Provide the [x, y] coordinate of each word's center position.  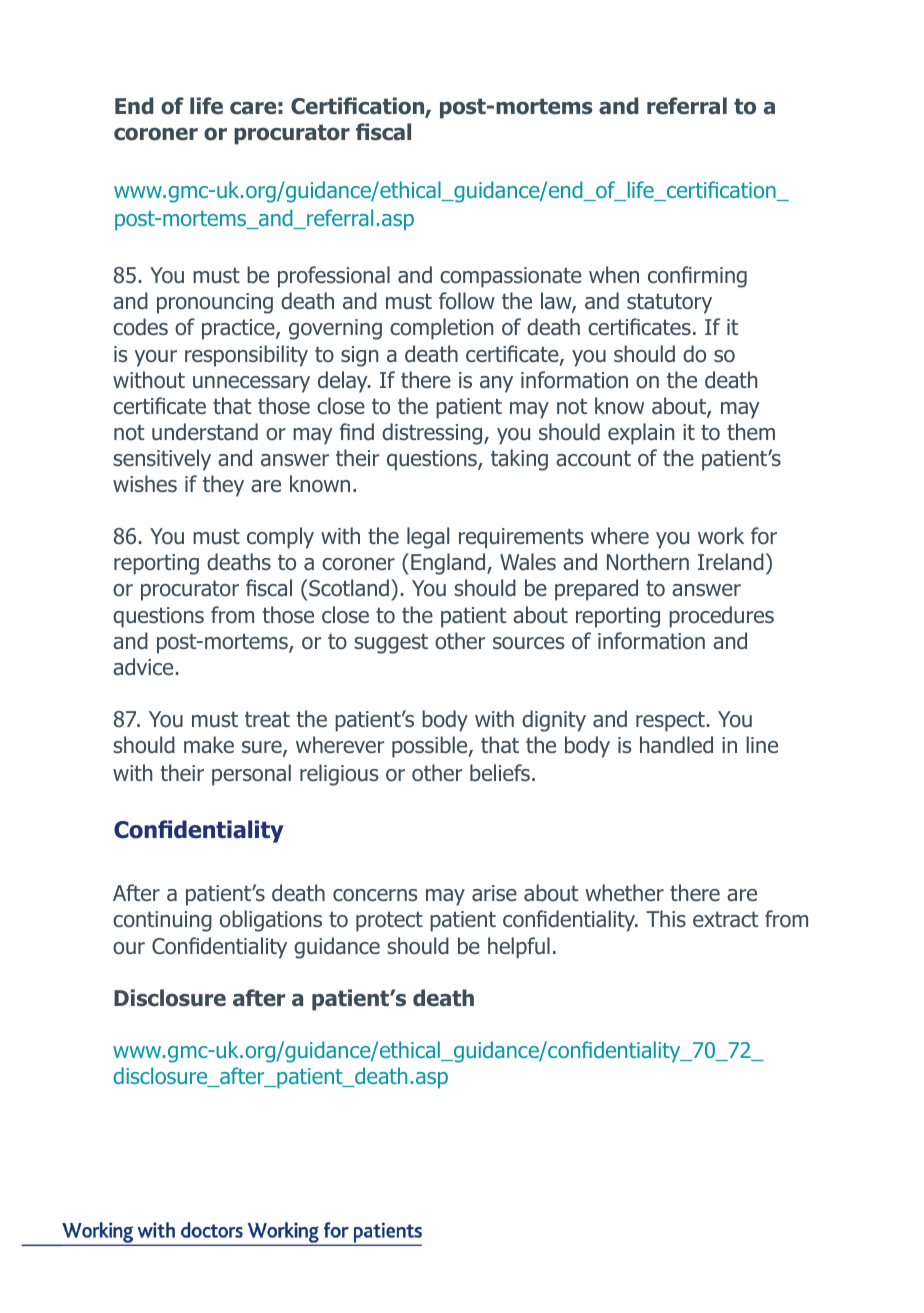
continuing [162, 921]
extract [725, 919]
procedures [721, 617]
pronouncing [215, 303]
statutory [669, 303]
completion [441, 329]
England [449, 564]
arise [494, 893]
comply [280, 538]
